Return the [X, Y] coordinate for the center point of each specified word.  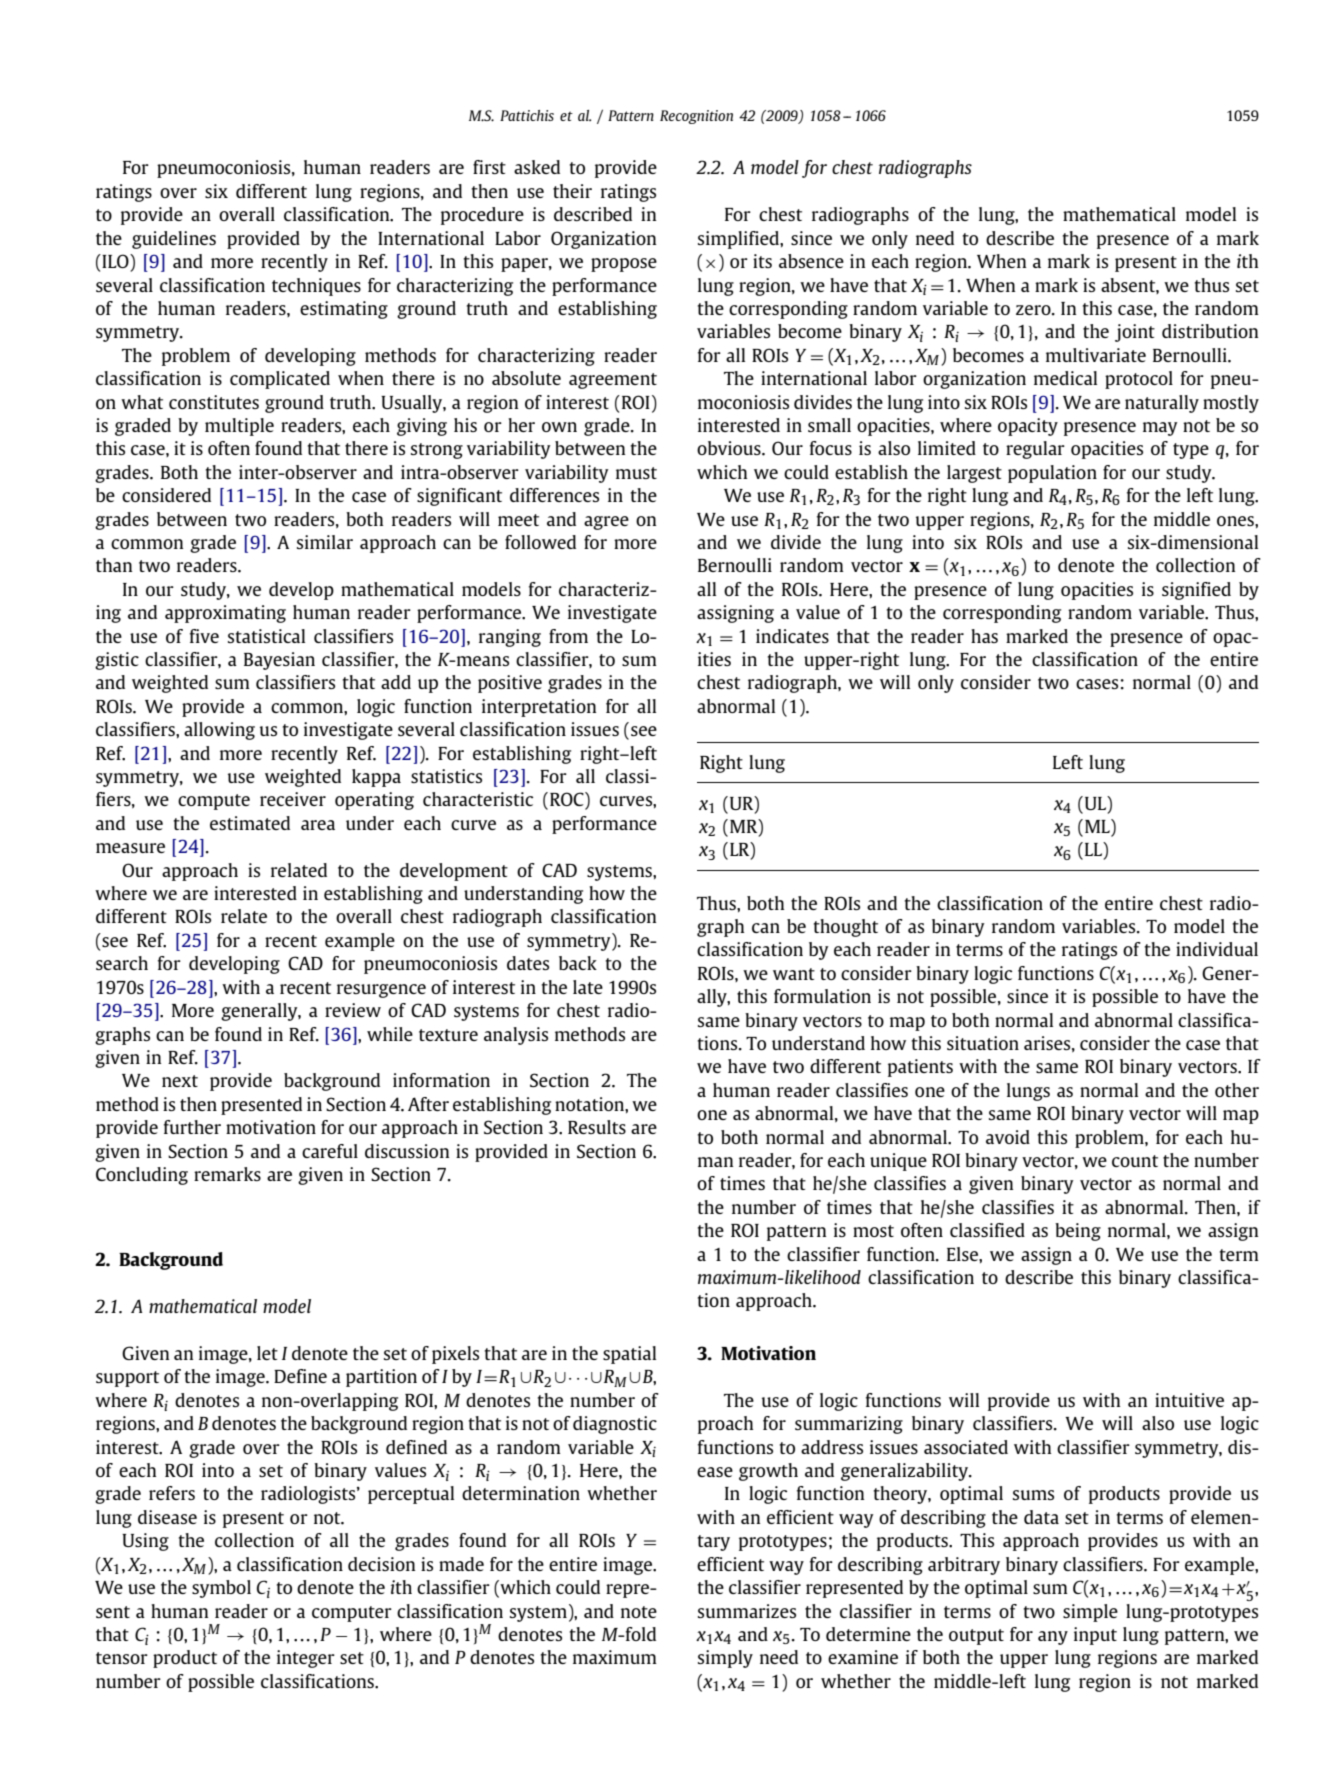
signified [1196, 591]
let [267, 1353]
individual [1217, 949]
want [794, 974]
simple [1090, 1613]
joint [1135, 333]
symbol [221, 1589]
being [1078, 1232]
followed [540, 542]
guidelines [174, 240]
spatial [629, 1355]
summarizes [747, 1611]
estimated [250, 823]
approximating [225, 614]
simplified [739, 240]
